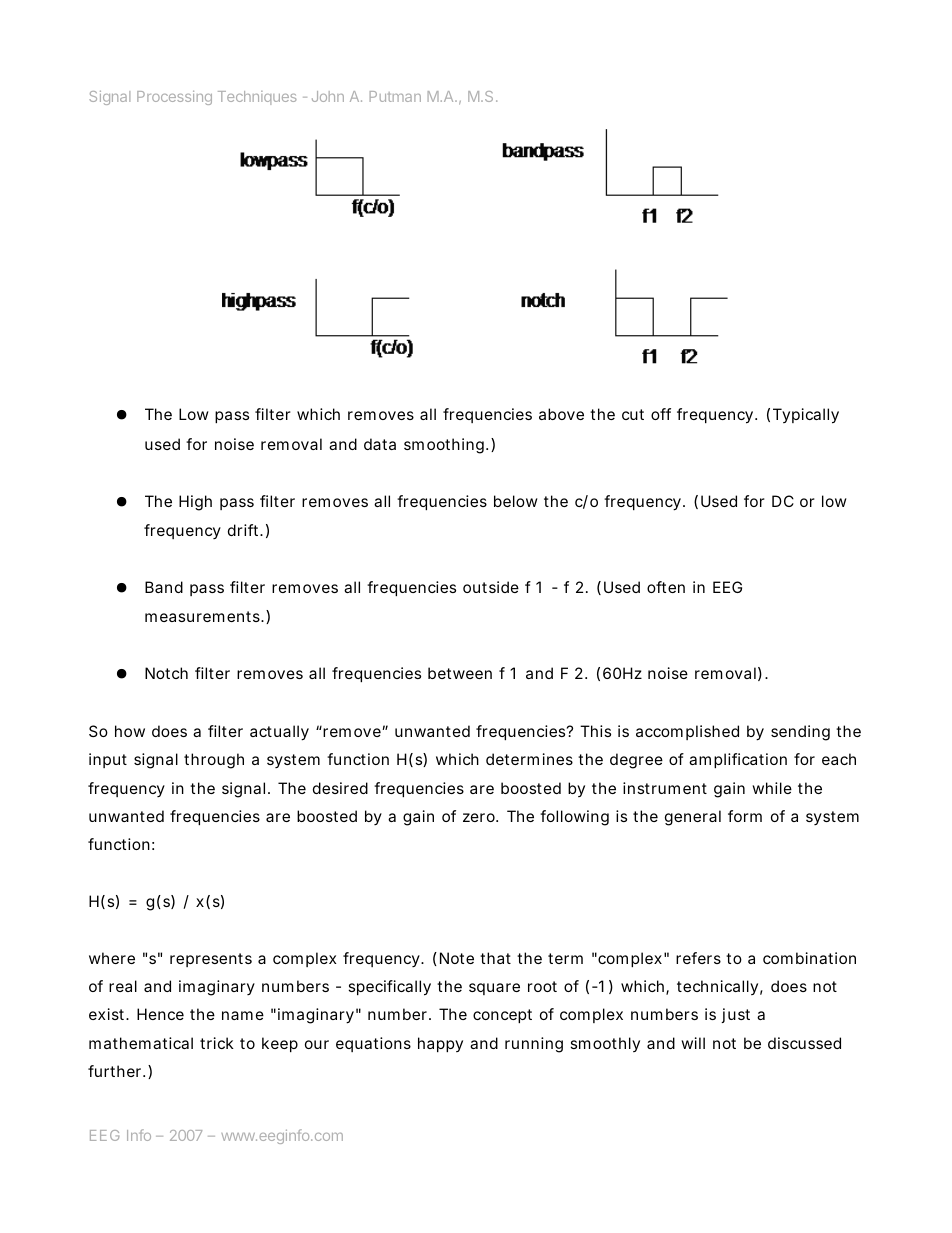 The width and height of the image is (952, 1233). I want to click on Processing, so click(174, 98).
